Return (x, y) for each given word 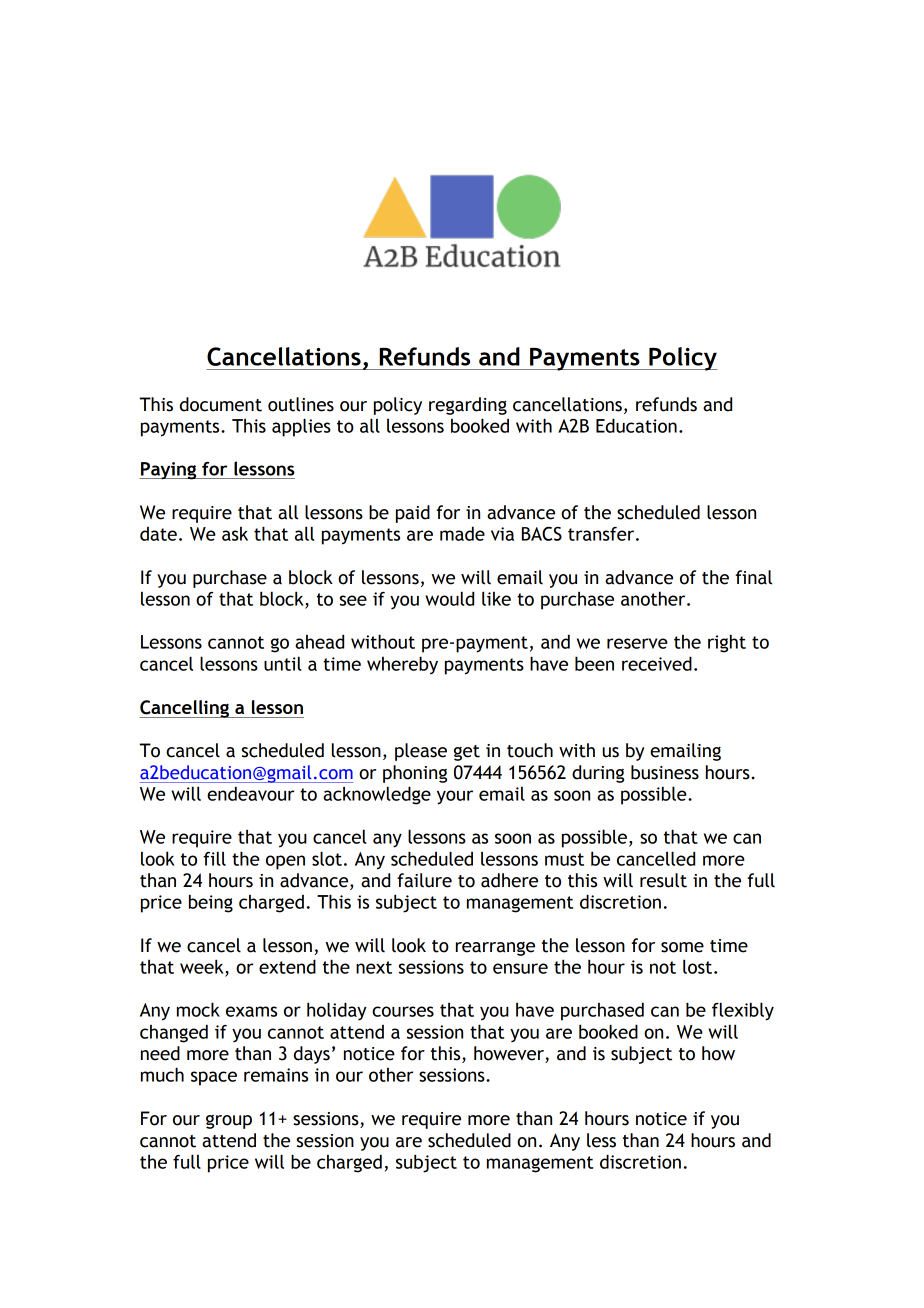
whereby (402, 665)
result (663, 880)
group (229, 1122)
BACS (542, 533)
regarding (468, 406)
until (282, 663)
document (221, 404)
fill (214, 858)
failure (424, 880)
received (657, 663)
